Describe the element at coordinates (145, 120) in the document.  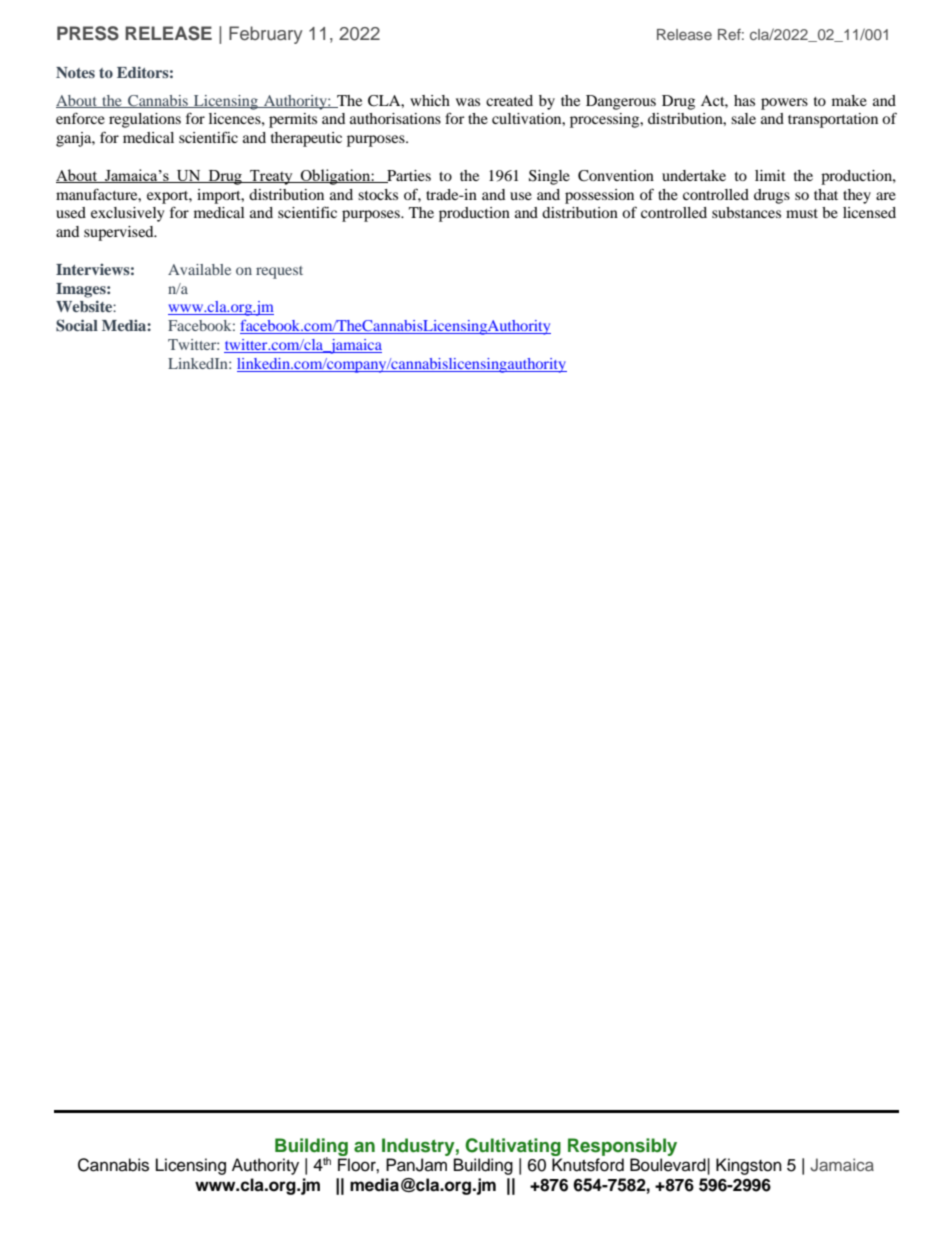
I see `regulations` at that location.
